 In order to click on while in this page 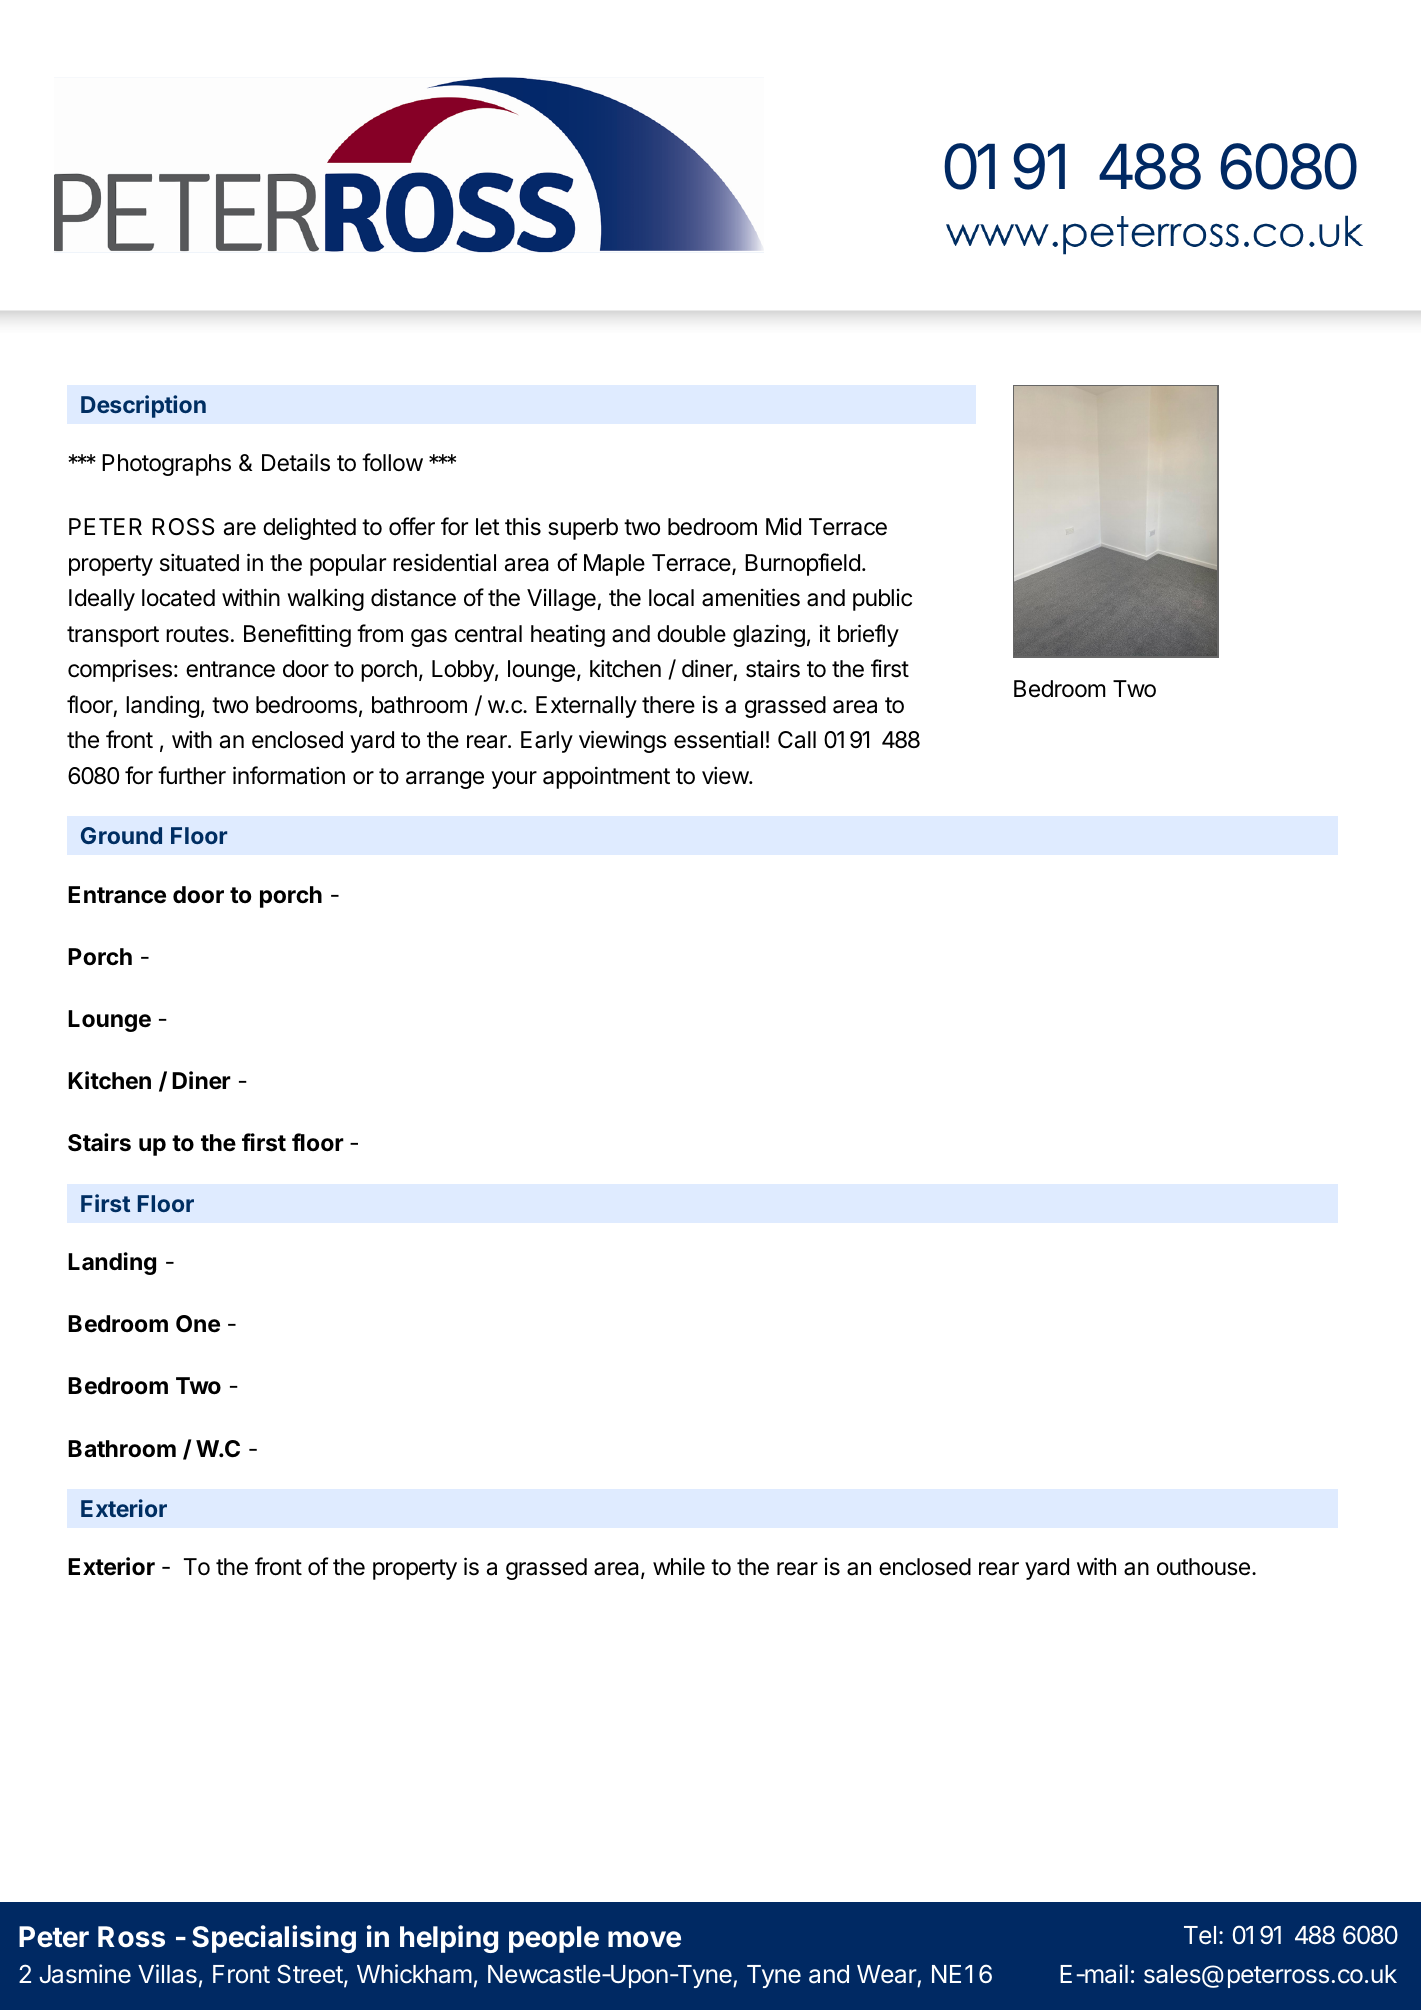, I will do `click(679, 1566)`.
